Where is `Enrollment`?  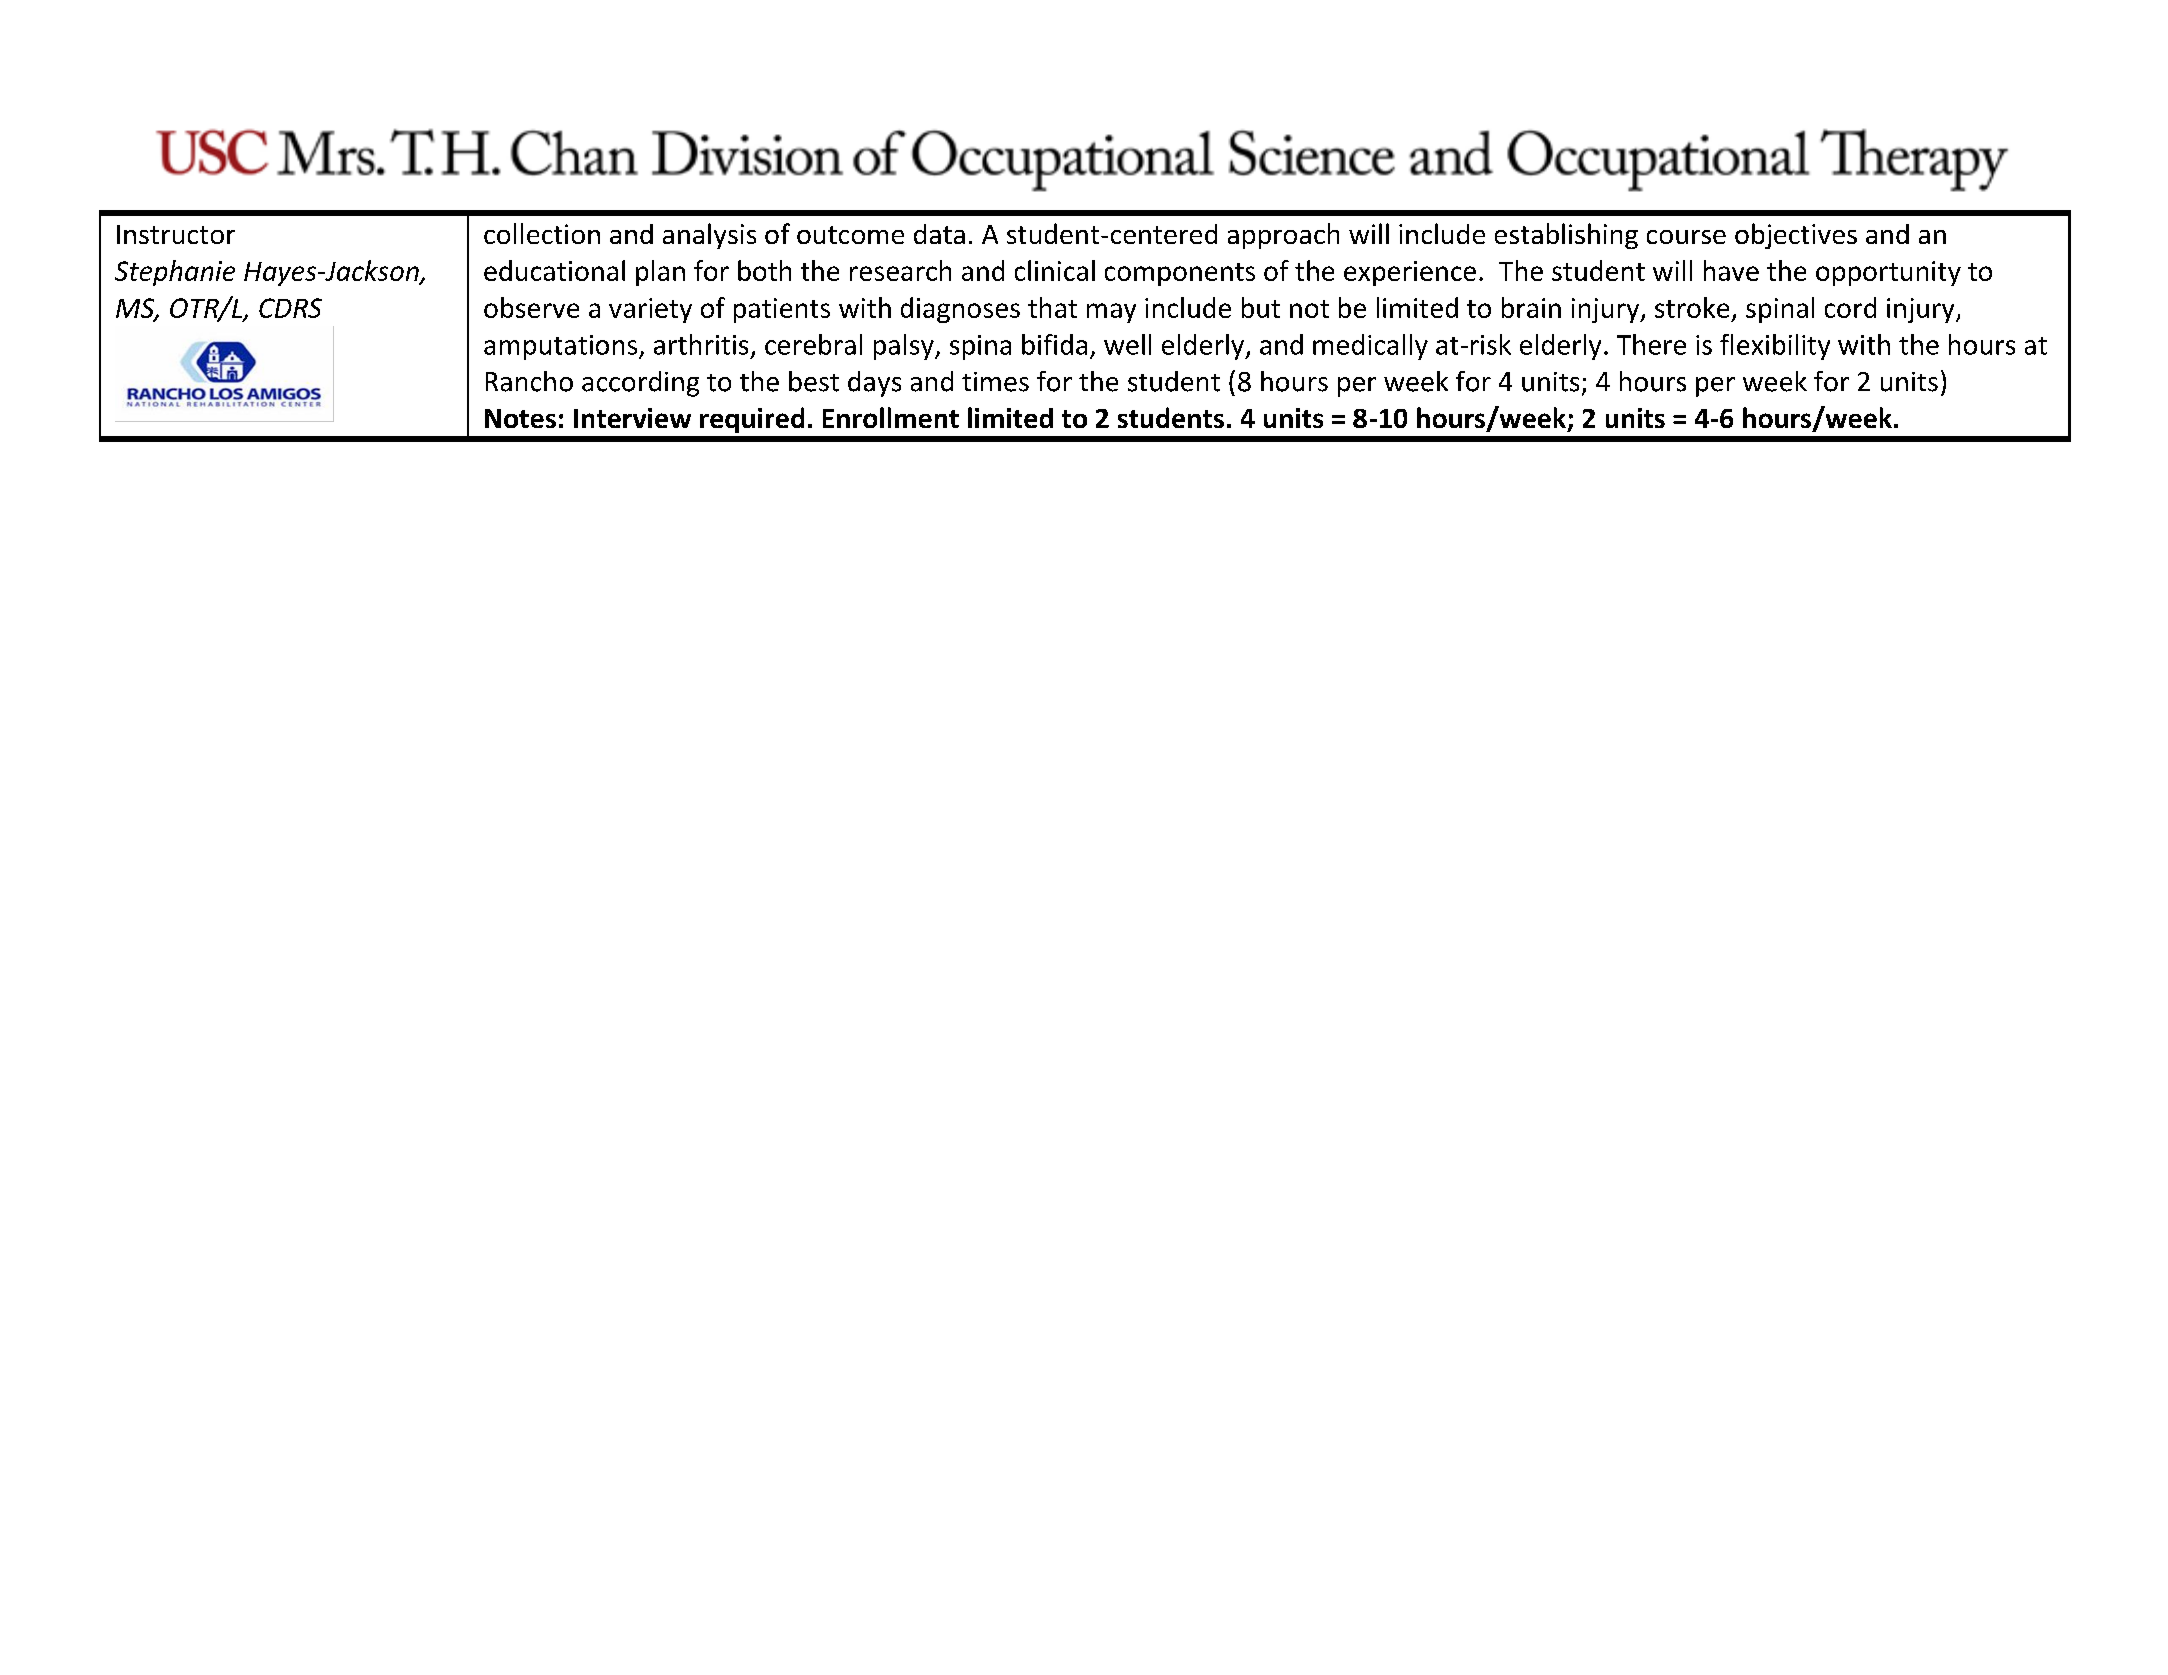 Enrollment is located at coordinates (891, 417).
